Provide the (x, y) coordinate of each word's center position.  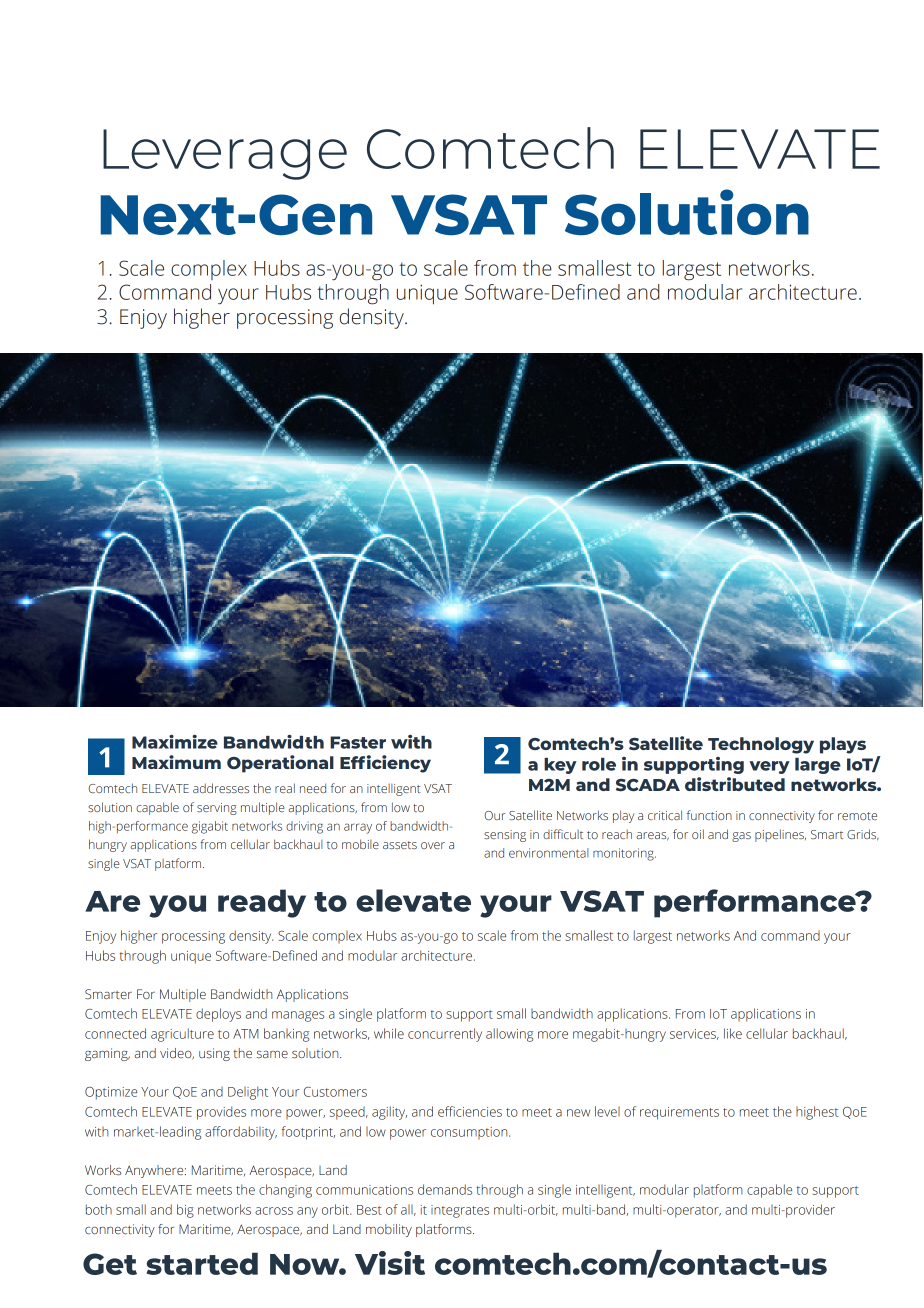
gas (741, 837)
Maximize (175, 742)
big (185, 1211)
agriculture (182, 1035)
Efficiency (385, 764)
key (560, 766)
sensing (505, 836)
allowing (509, 1035)
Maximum (176, 762)
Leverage (225, 154)
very (769, 767)
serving (217, 809)
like (733, 1033)
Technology (761, 745)
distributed (735, 784)
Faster (358, 742)
